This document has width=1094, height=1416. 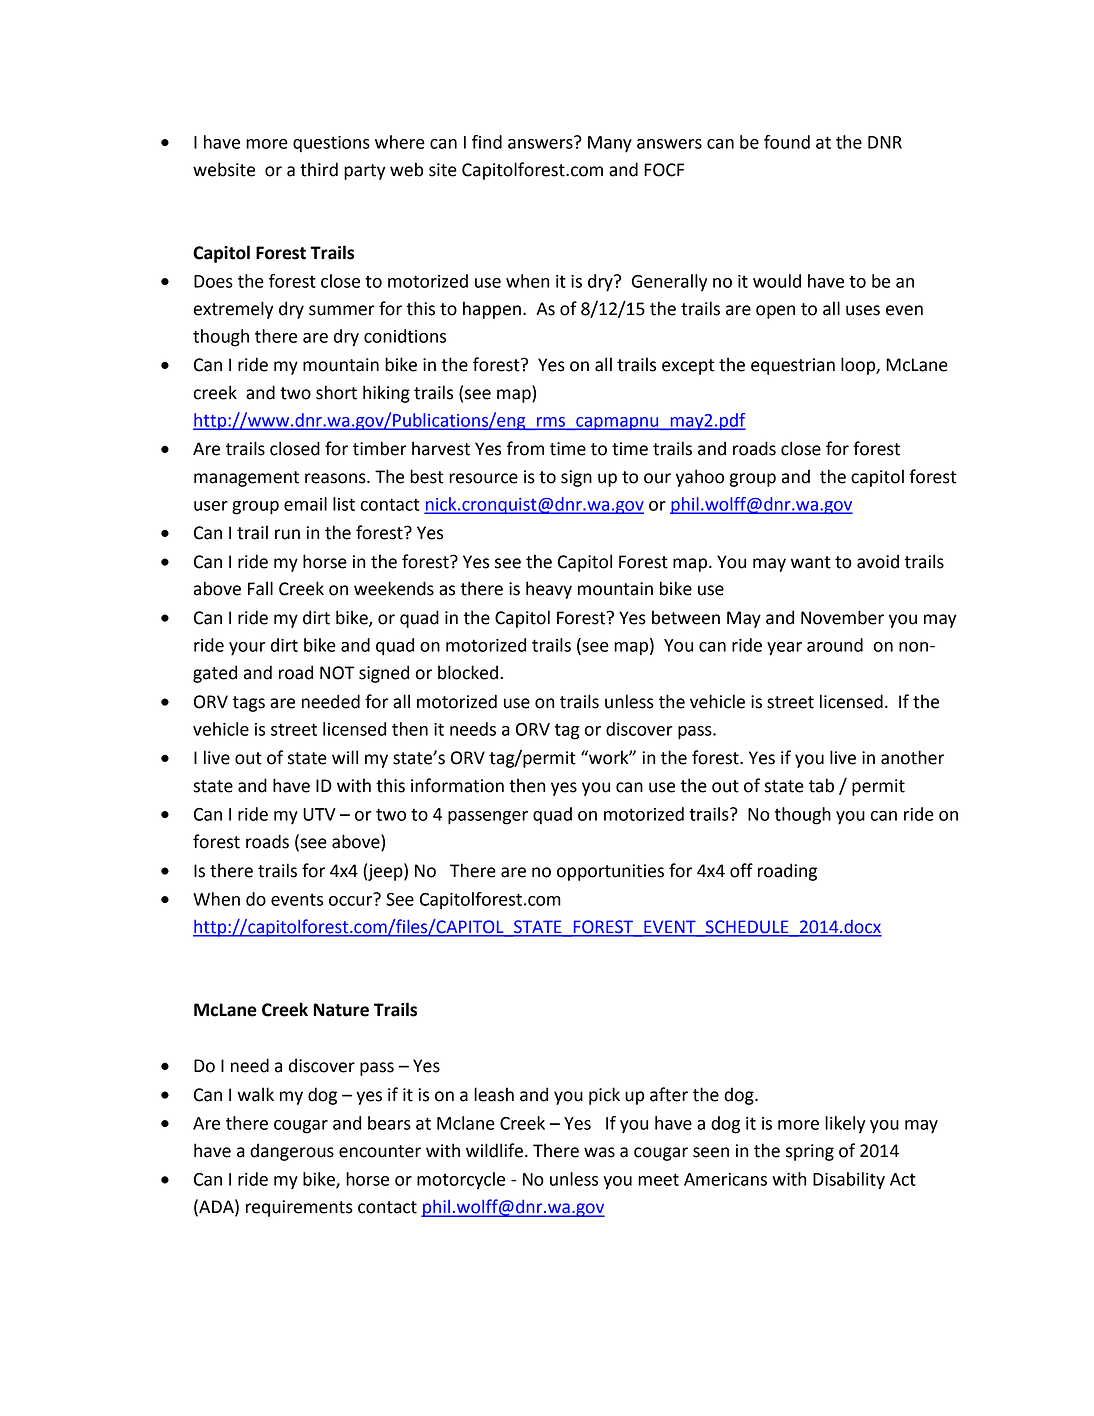 I want to click on occur, so click(x=352, y=899).
